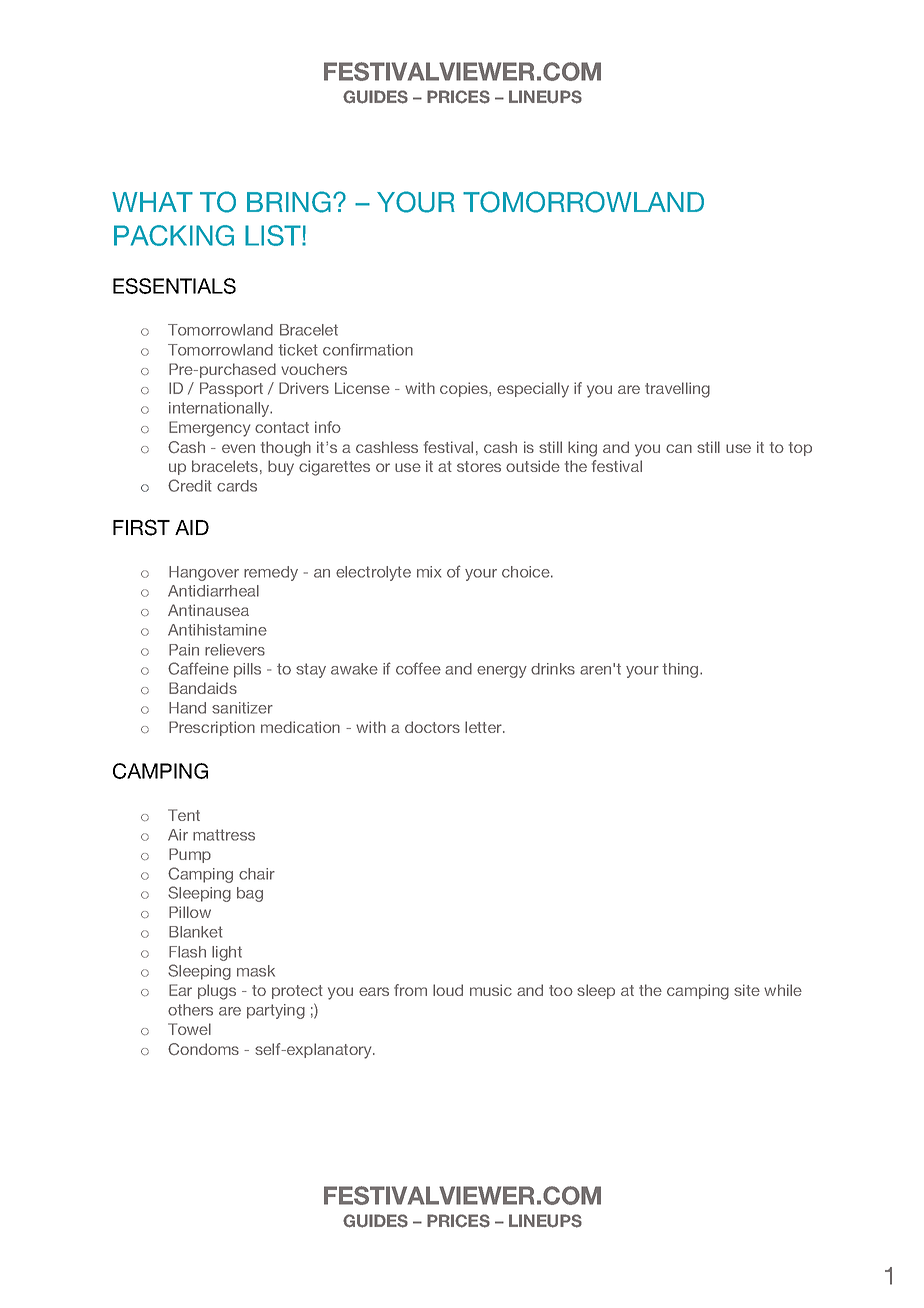 This screenshot has width=924, height=1308. Describe the element at coordinates (677, 390) in the screenshot. I see `travelling` at that location.
